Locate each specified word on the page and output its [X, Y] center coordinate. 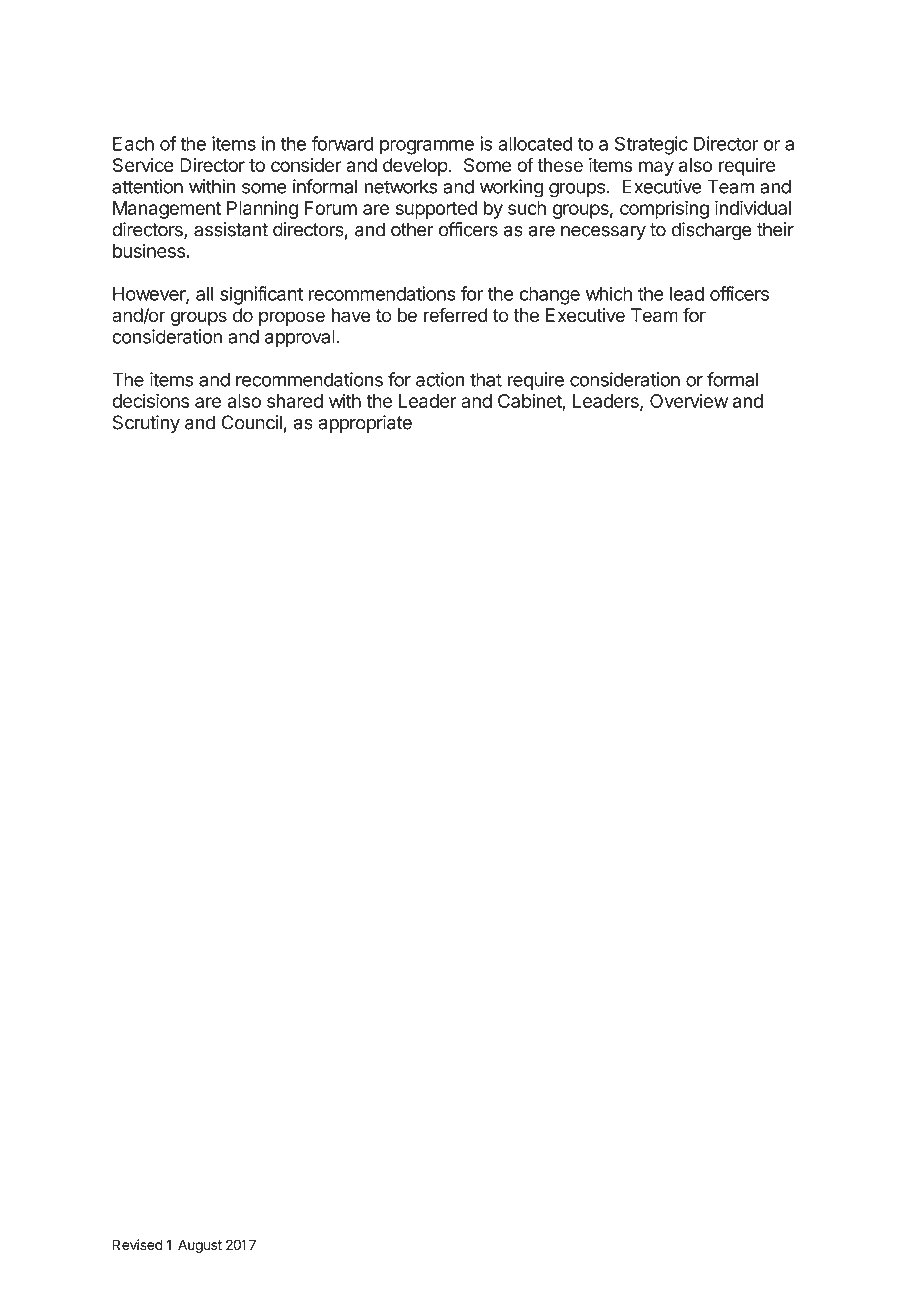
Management [167, 210]
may [656, 168]
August [200, 1246]
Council [251, 422]
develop [415, 167]
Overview [689, 401]
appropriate [365, 424]
